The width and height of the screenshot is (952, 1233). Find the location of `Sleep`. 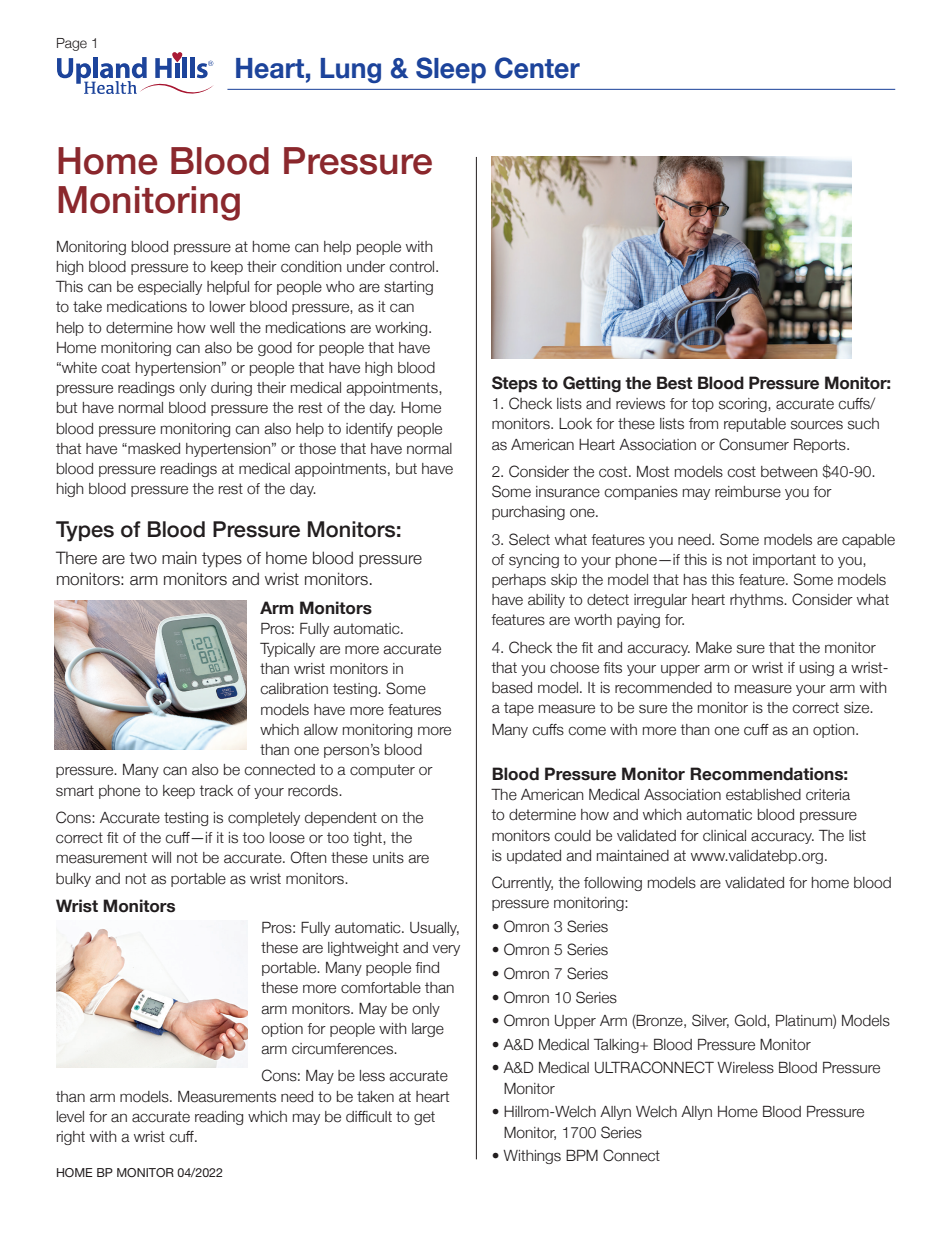

Sleep is located at coordinates (451, 70).
